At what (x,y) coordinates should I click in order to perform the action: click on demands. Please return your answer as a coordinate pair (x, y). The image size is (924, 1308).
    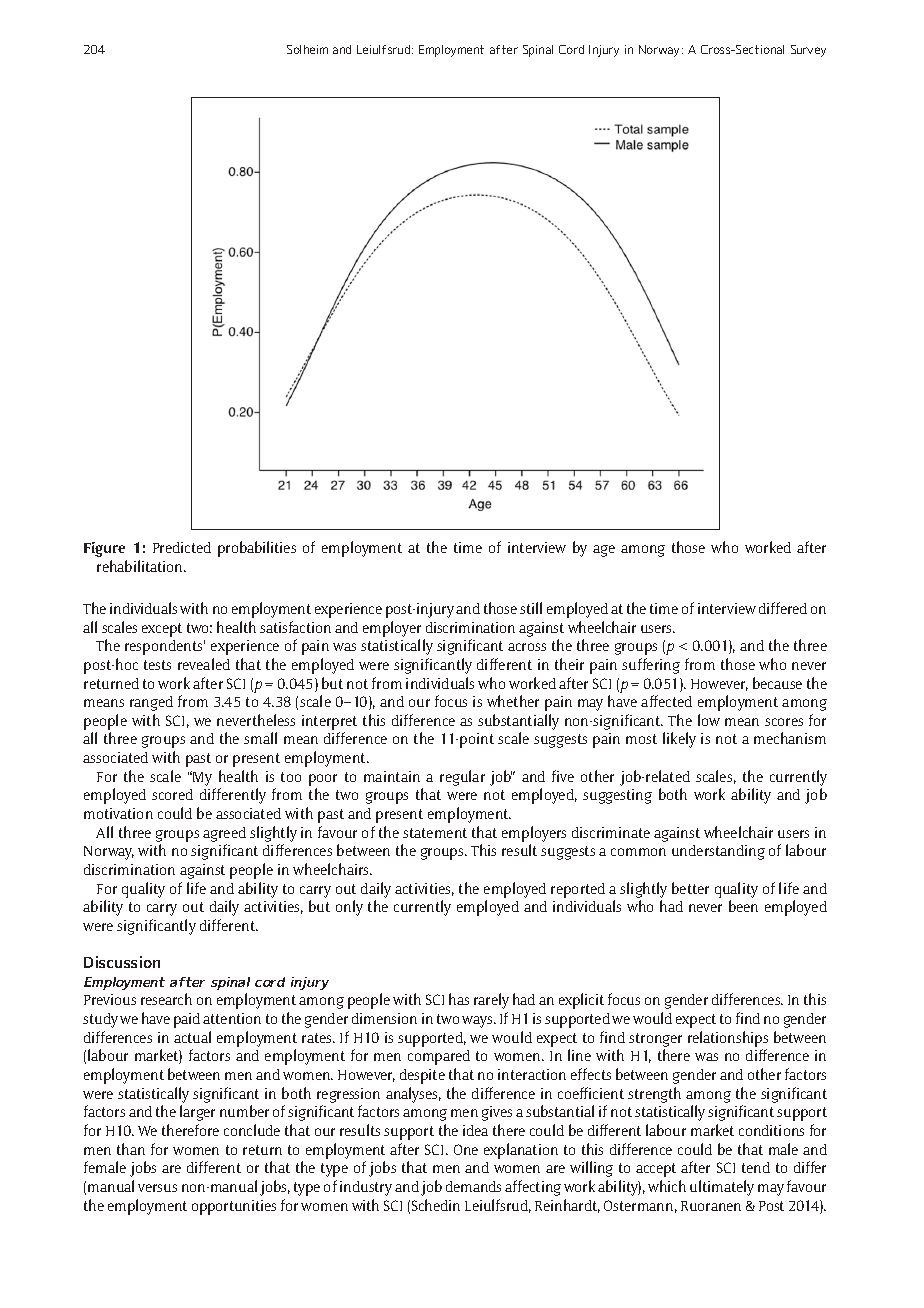
    Looking at the image, I should click on (473, 1186).
